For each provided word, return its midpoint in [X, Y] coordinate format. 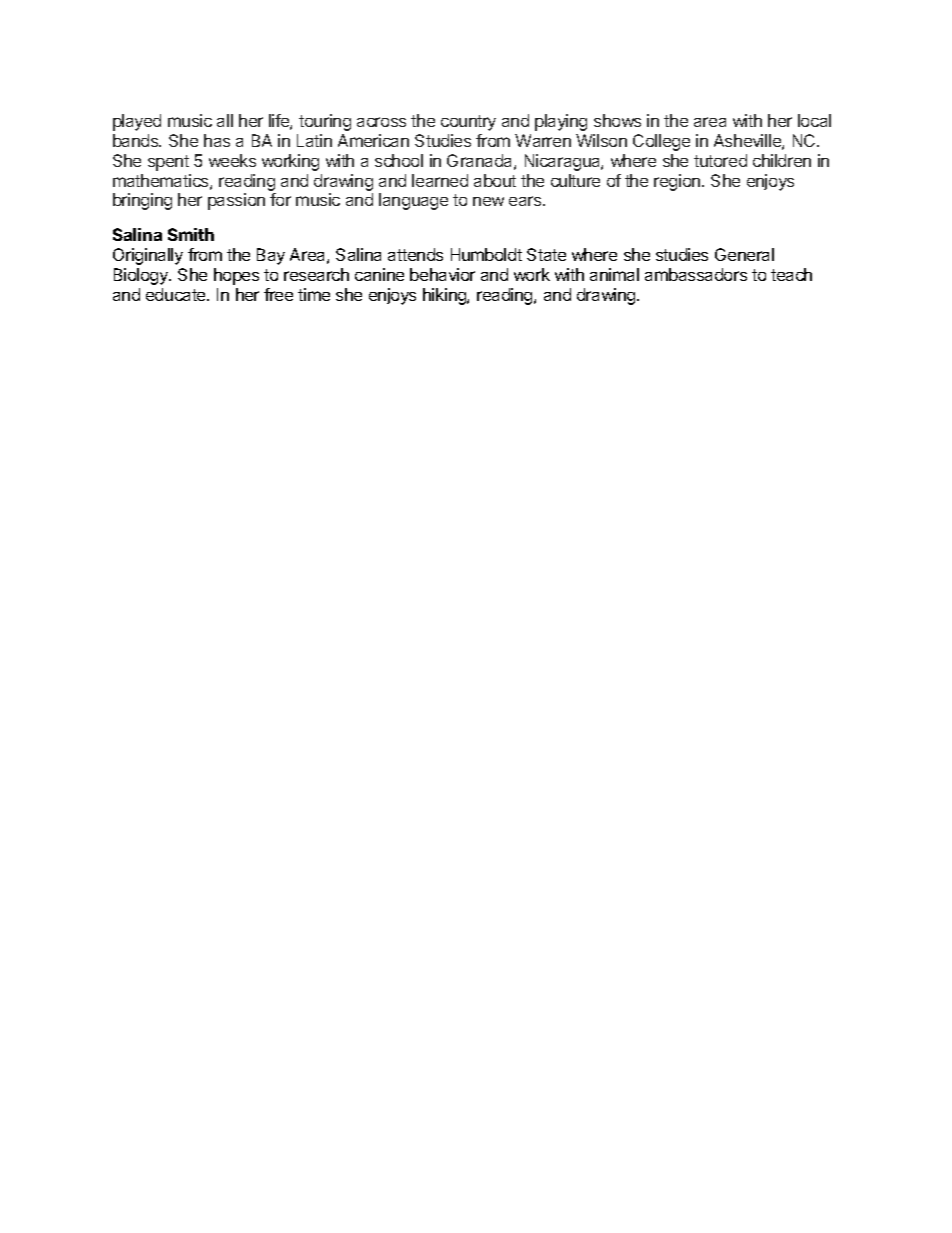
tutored [720, 160]
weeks [232, 160]
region [678, 182]
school [399, 160]
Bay [271, 256]
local [814, 120]
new [488, 201]
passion [236, 201]
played [137, 122]
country [468, 123]
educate [177, 294]
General [744, 254]
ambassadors [696, 274]
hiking [445, 296]
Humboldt [486, 254]
